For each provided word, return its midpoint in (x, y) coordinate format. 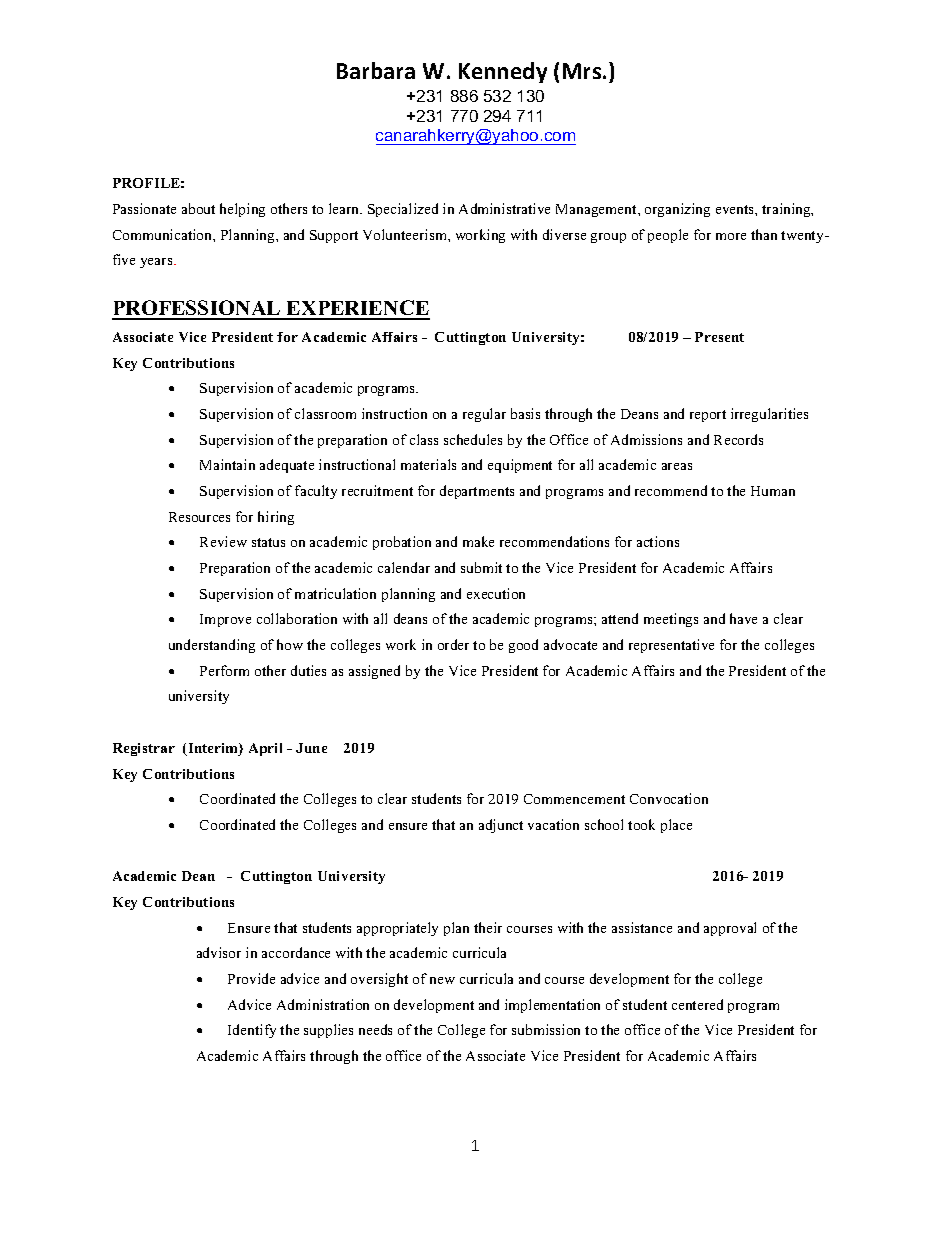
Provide (251, 978)
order (453, 644)
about (198, 208)
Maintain (227, 464)
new (442, 980)
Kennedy (503, 72)
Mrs (583, 71)
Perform (224, 670)
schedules (473, 439)
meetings (671, 620)
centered (697, 1004)
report (708, 416)
